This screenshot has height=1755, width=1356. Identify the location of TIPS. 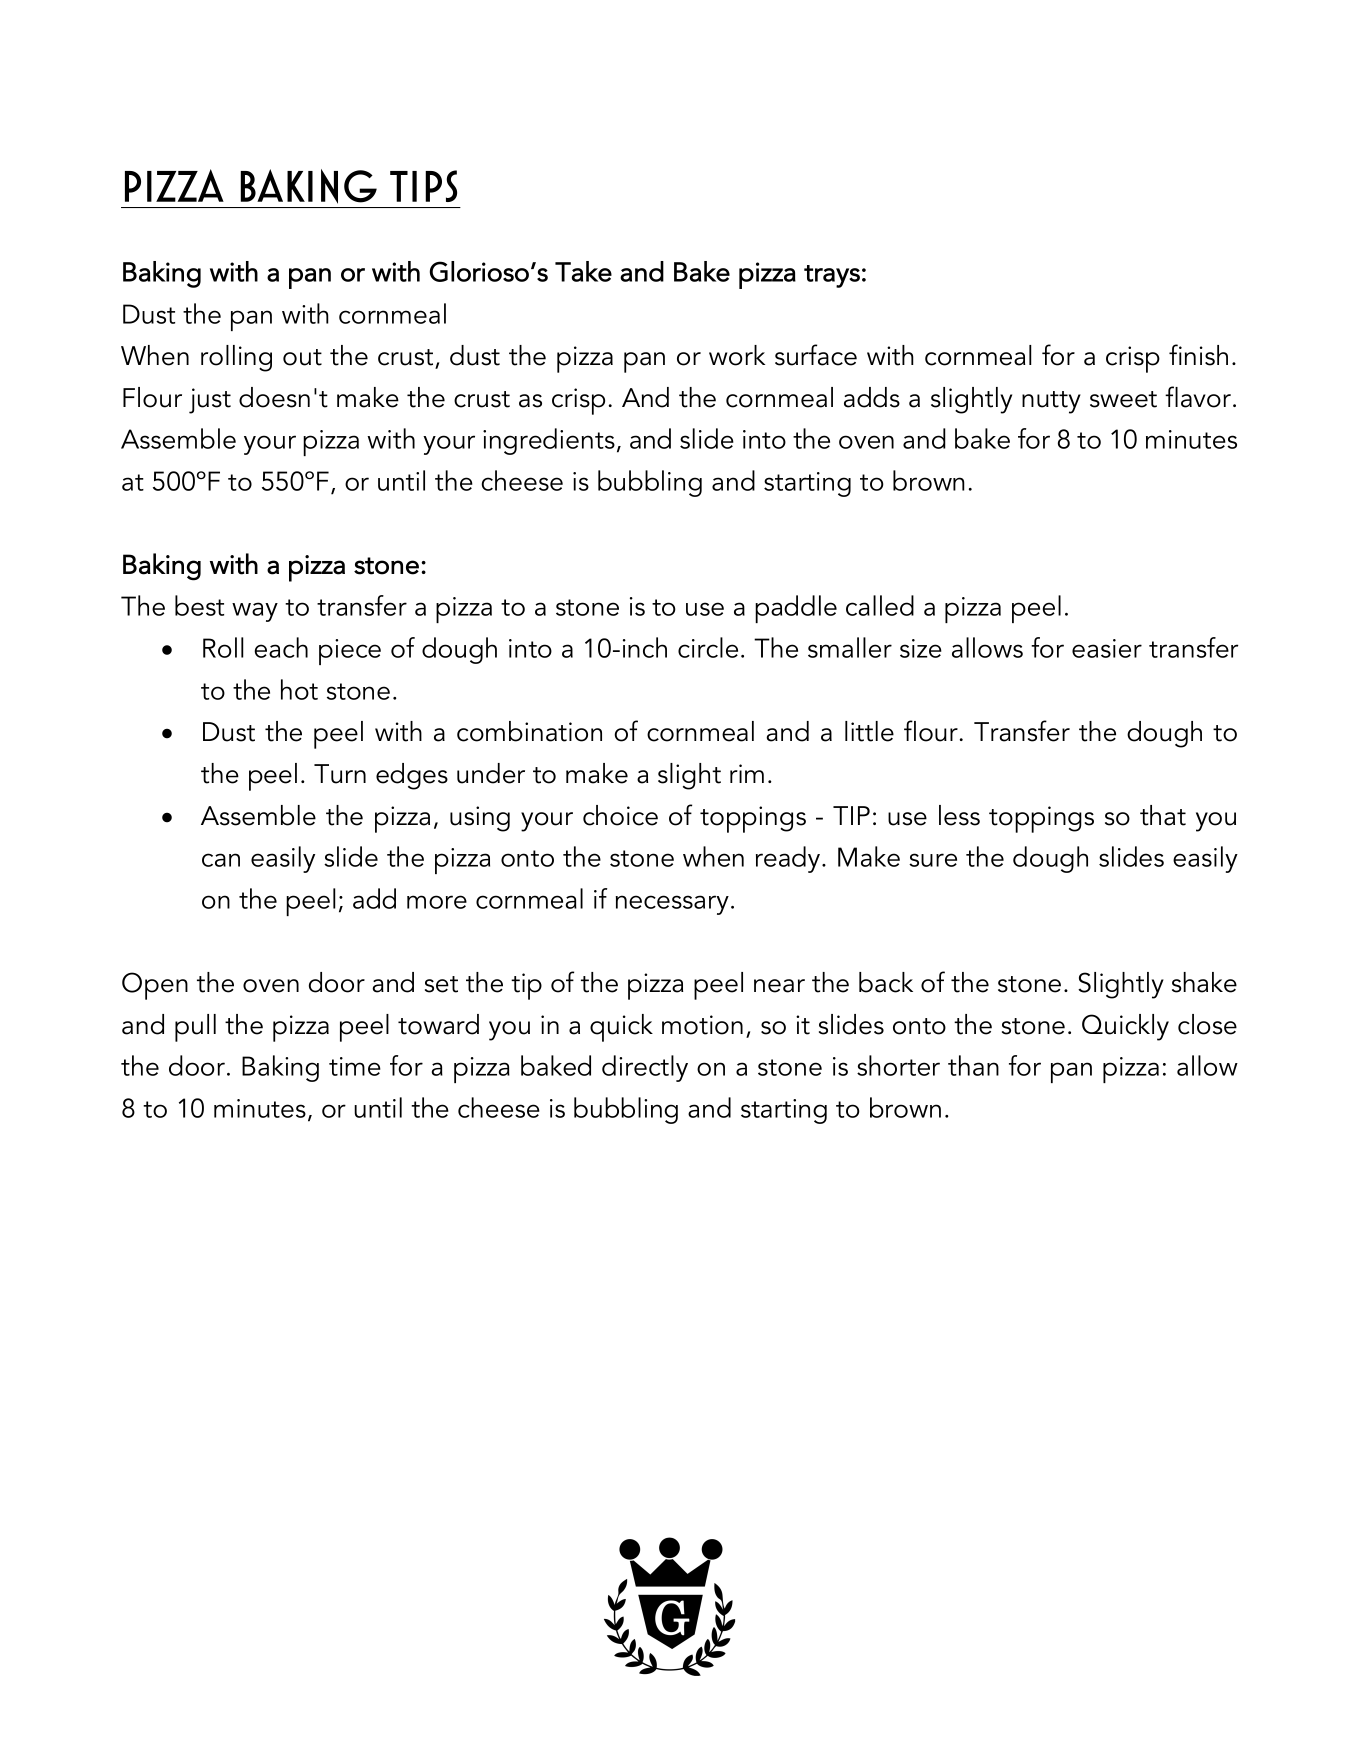
(423, 186).
